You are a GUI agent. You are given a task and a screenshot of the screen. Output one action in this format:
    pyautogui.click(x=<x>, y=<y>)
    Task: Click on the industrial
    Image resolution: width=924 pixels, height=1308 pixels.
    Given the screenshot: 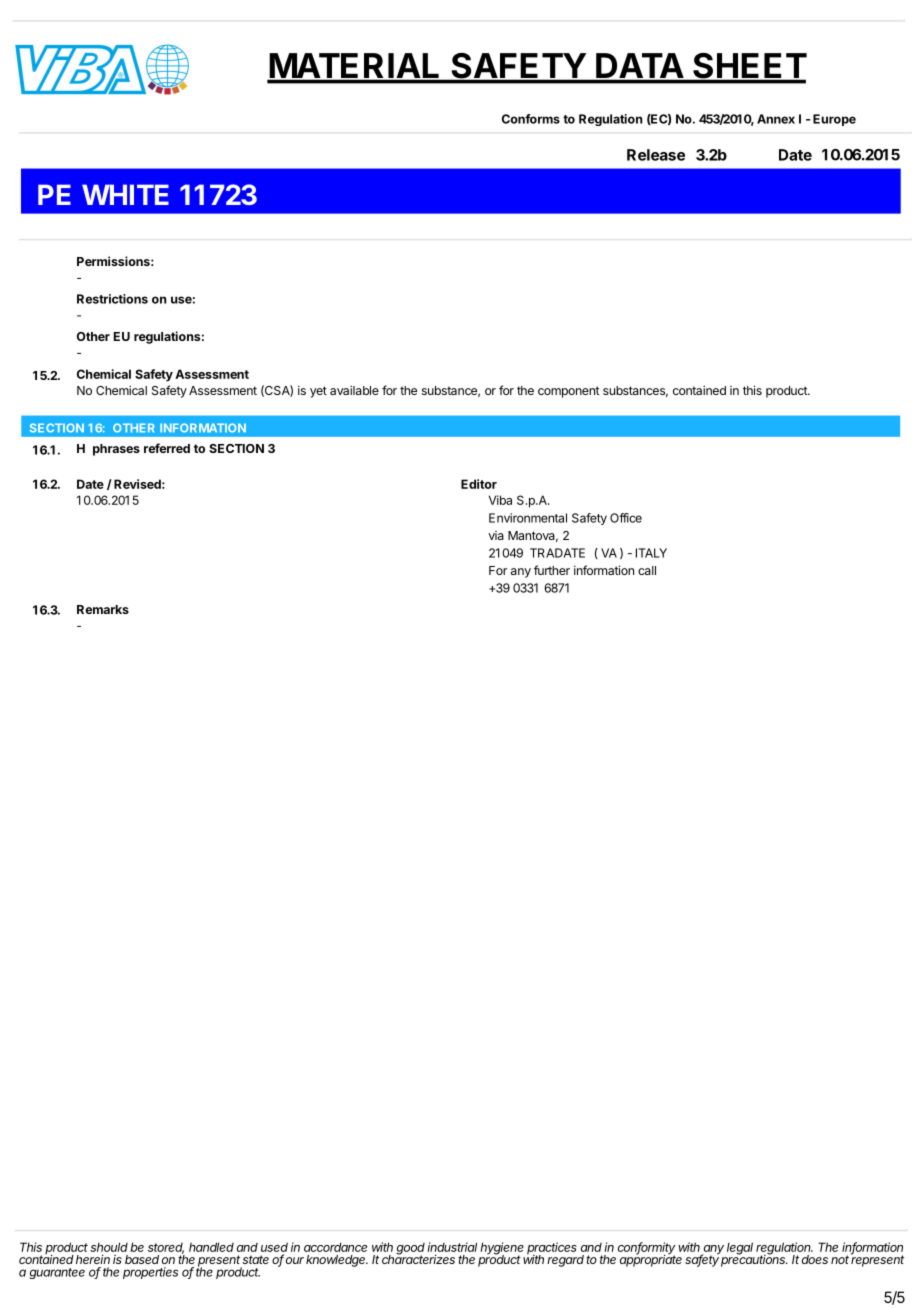 What is the action you would take?
    pyautogui.click(x=452, y=1247)
